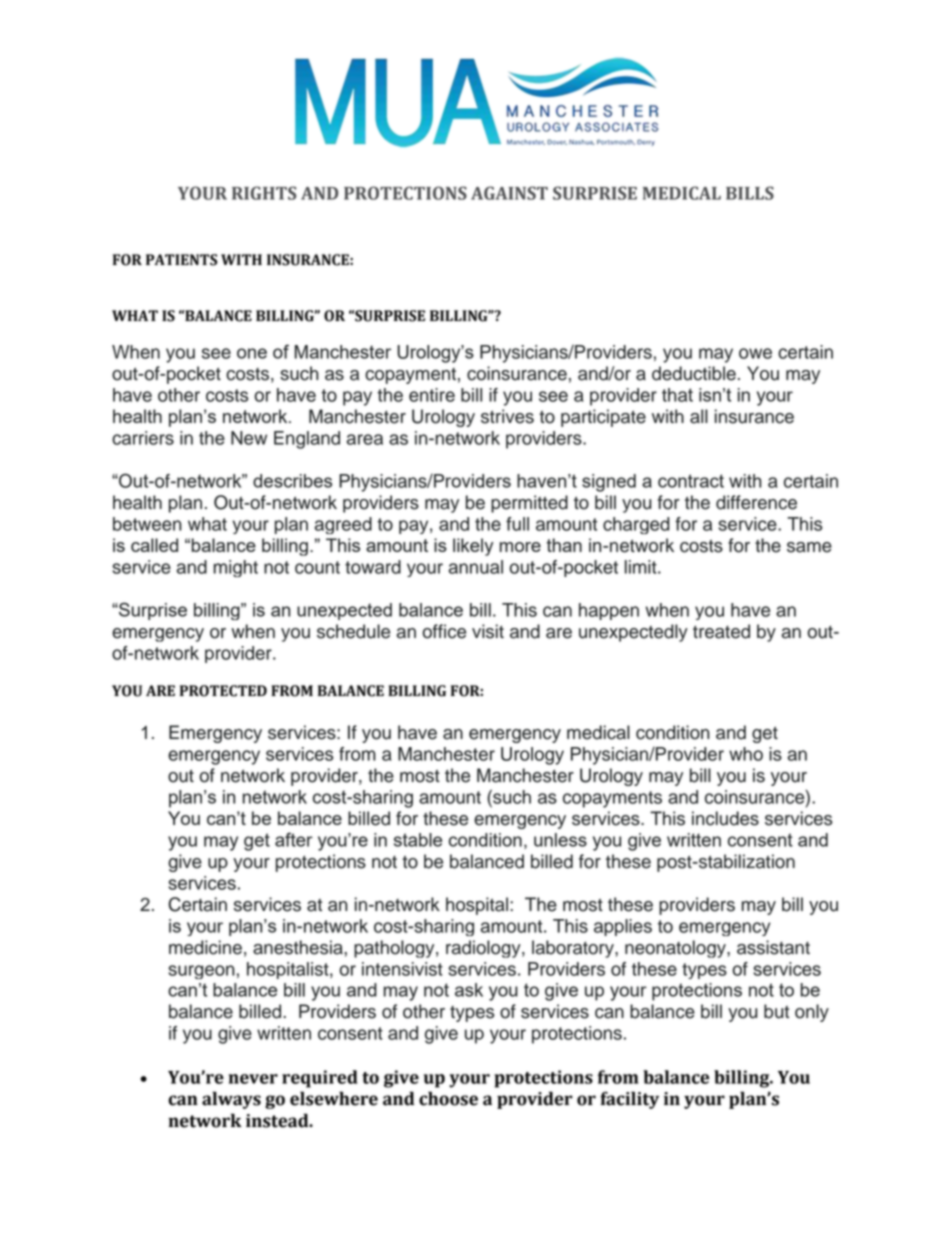 The width and height of the screenshot is (952, 1233). I want to click on includes, so click(725, 818).
